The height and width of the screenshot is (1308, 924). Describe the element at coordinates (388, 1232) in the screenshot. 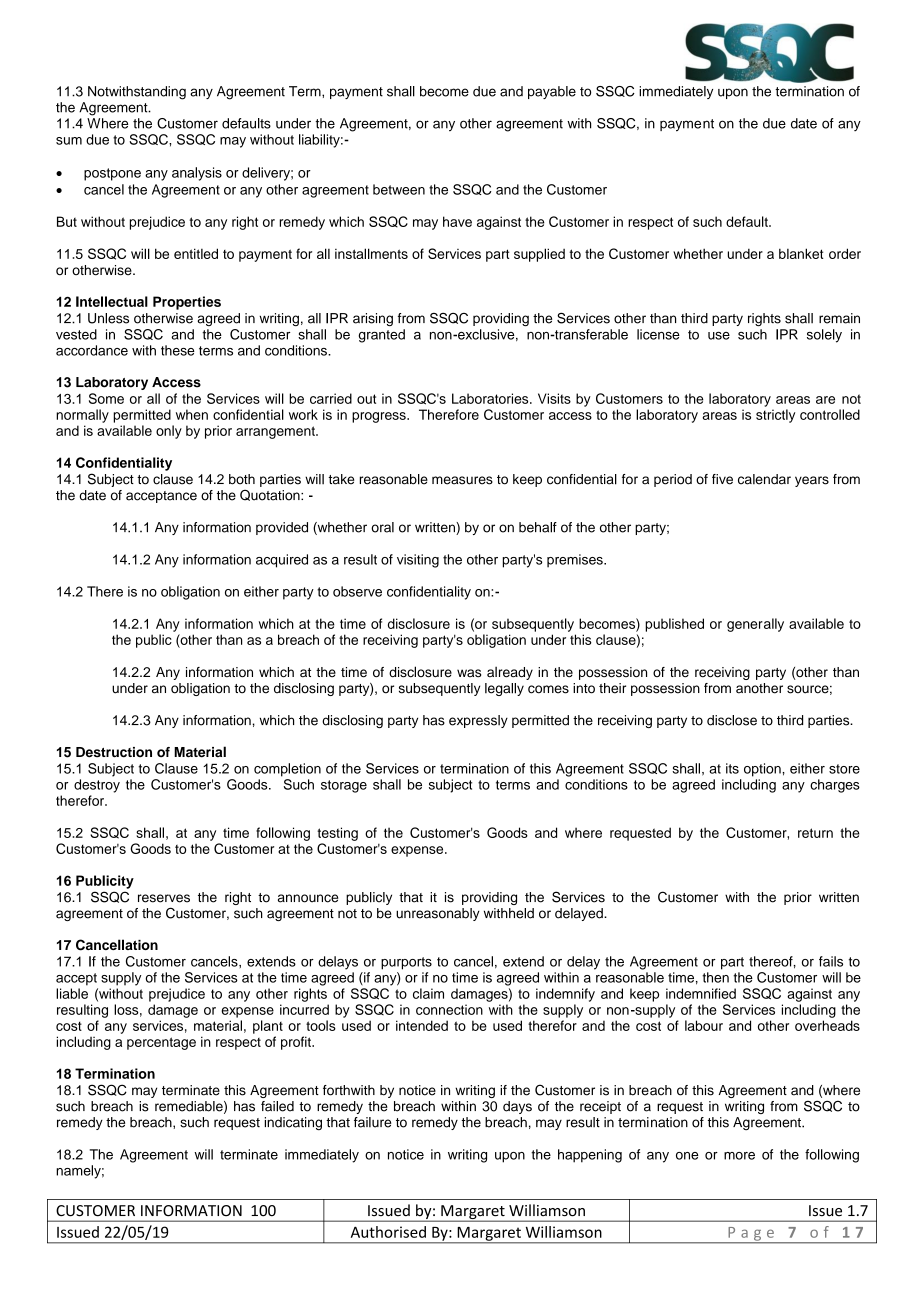

I see `Authorised` at that location.
